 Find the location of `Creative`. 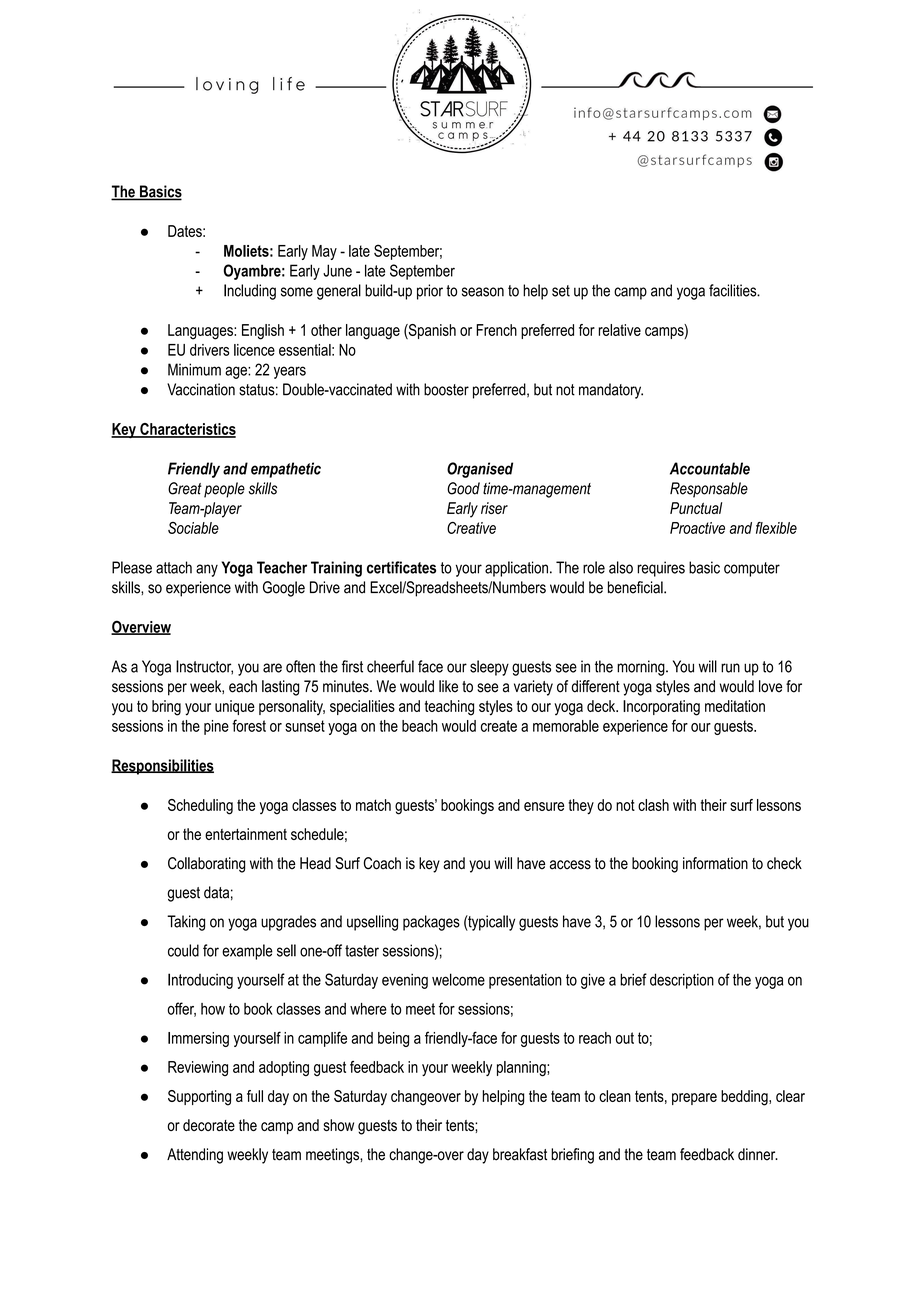

Creative is located at coordinates (471, 528).
